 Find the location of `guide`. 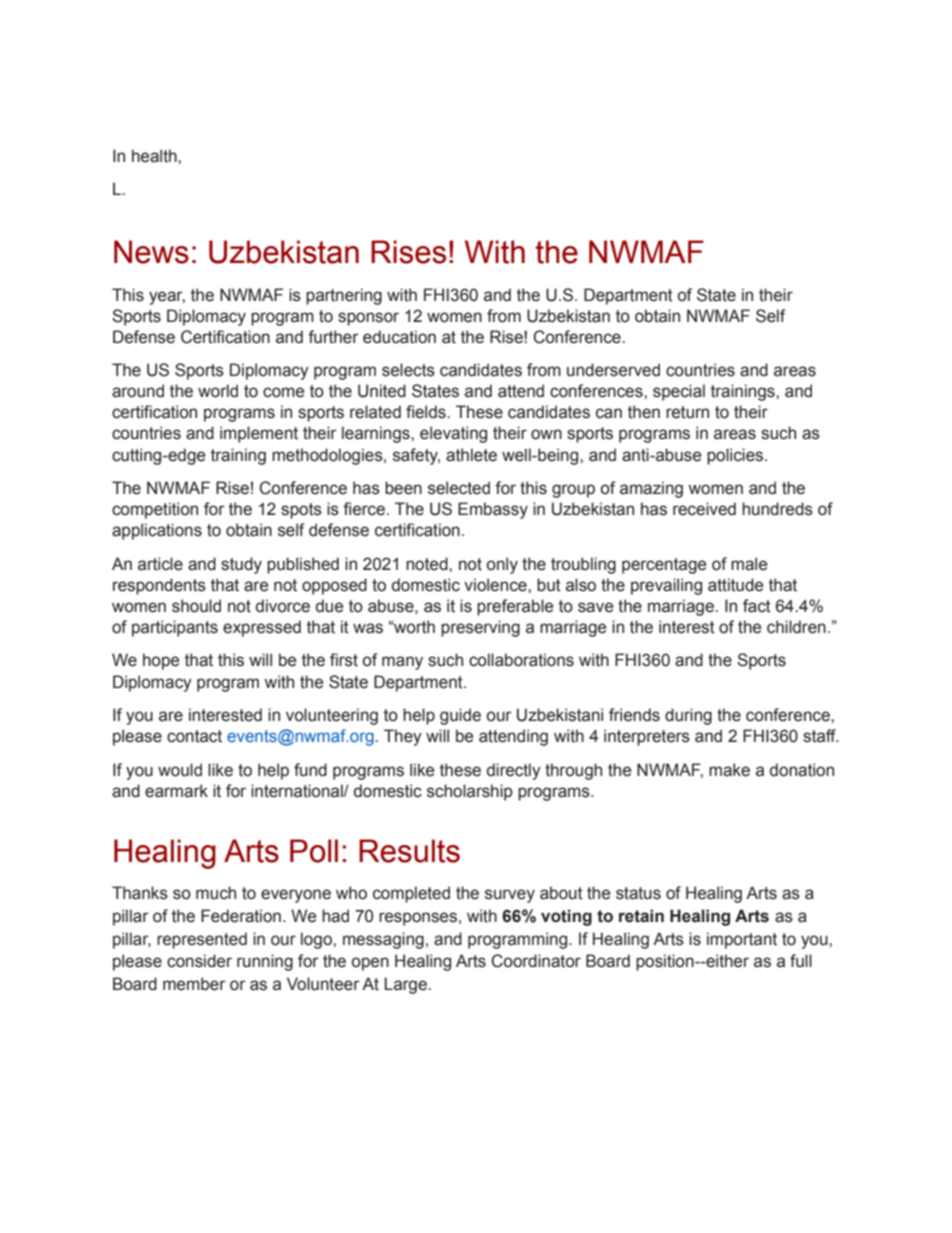

guide is located at coordinates (460, 716).
